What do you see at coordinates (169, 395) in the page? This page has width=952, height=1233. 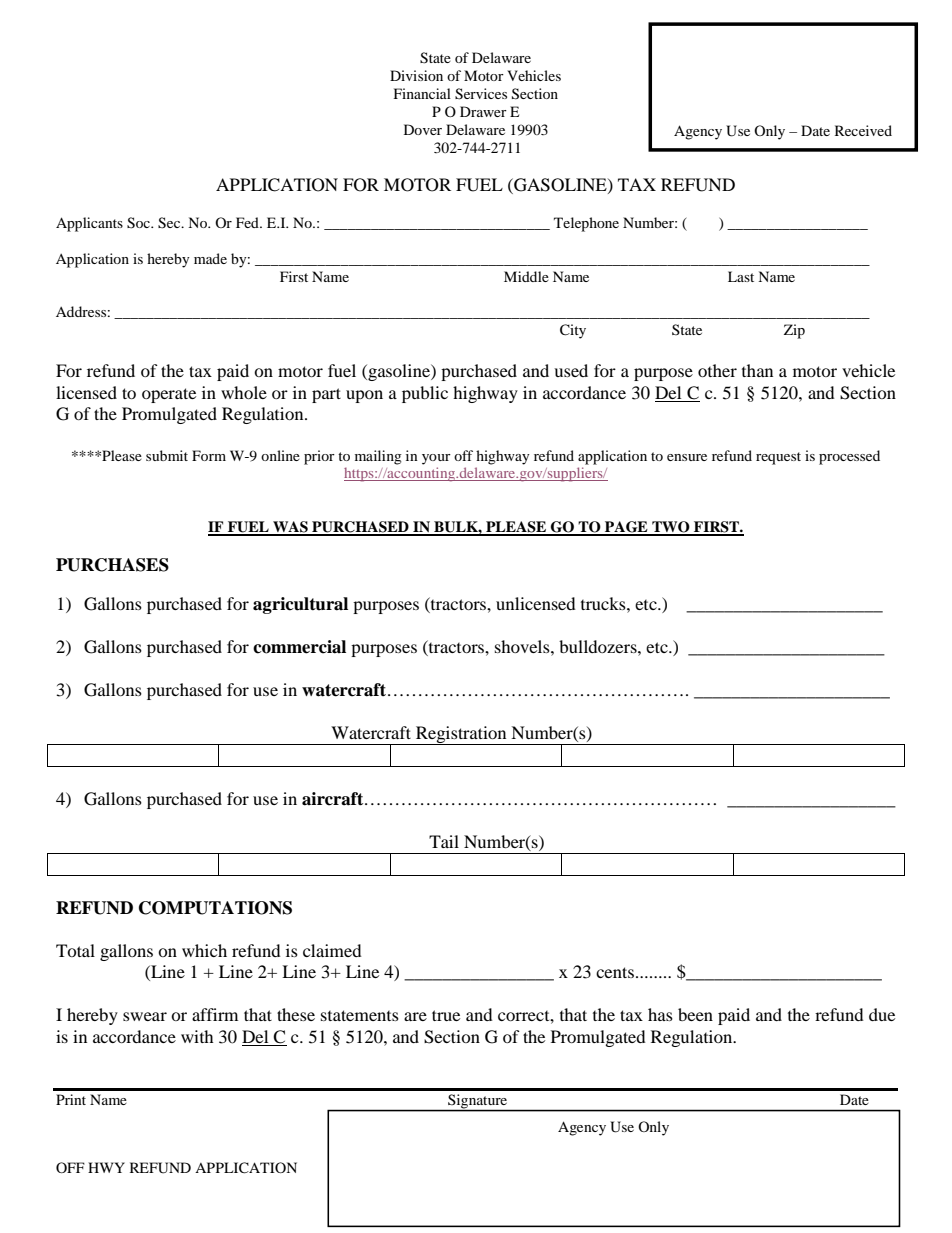 I see `operate` at bounding box center [169, 395].
